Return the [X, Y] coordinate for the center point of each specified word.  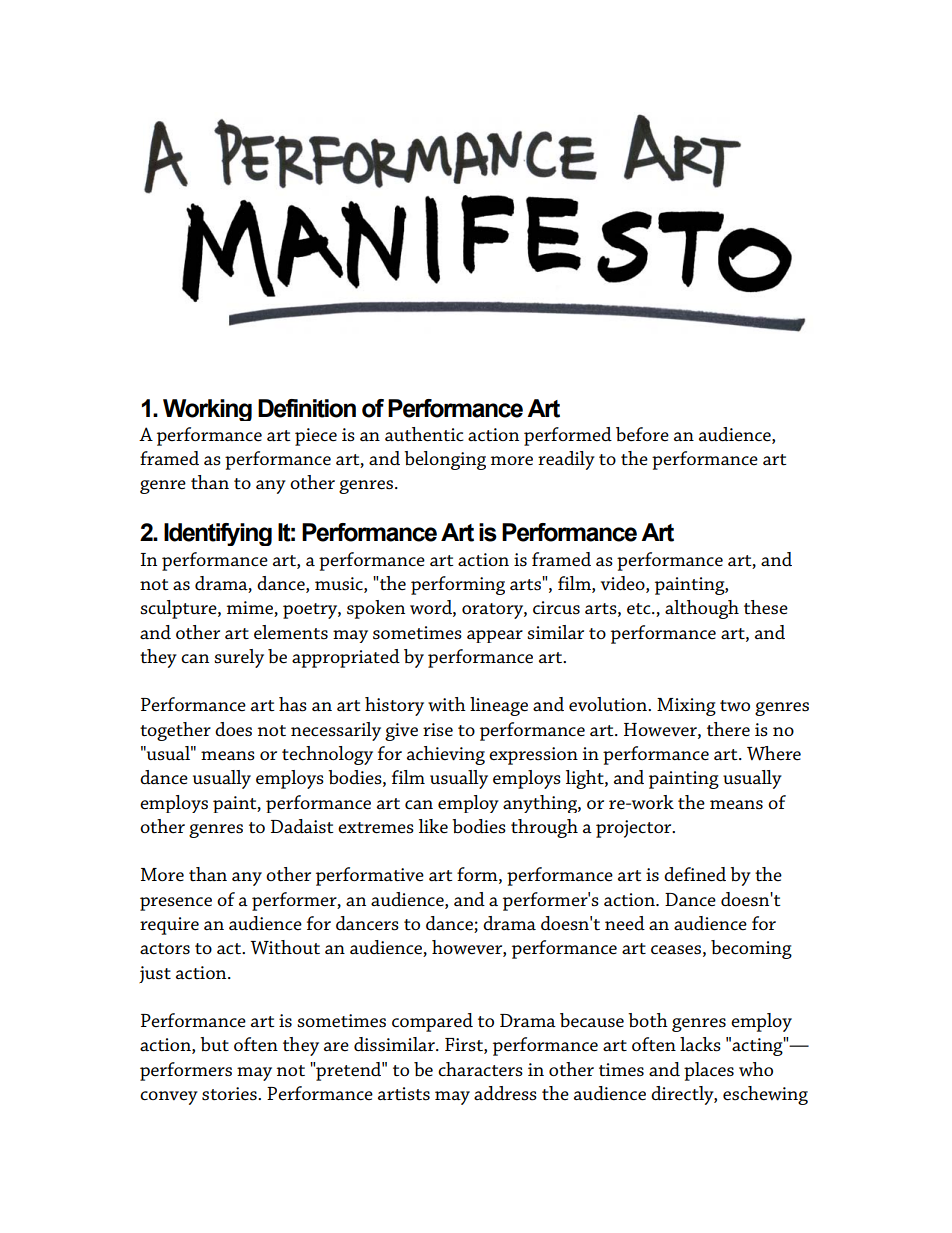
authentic [424, 434]
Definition [307, 408]
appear [495, 636]
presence [176, 904]
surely [239, 658]
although [702, 609]
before [642, 434]
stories [230, 1094]
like [433, 826]
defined [695, 874]
